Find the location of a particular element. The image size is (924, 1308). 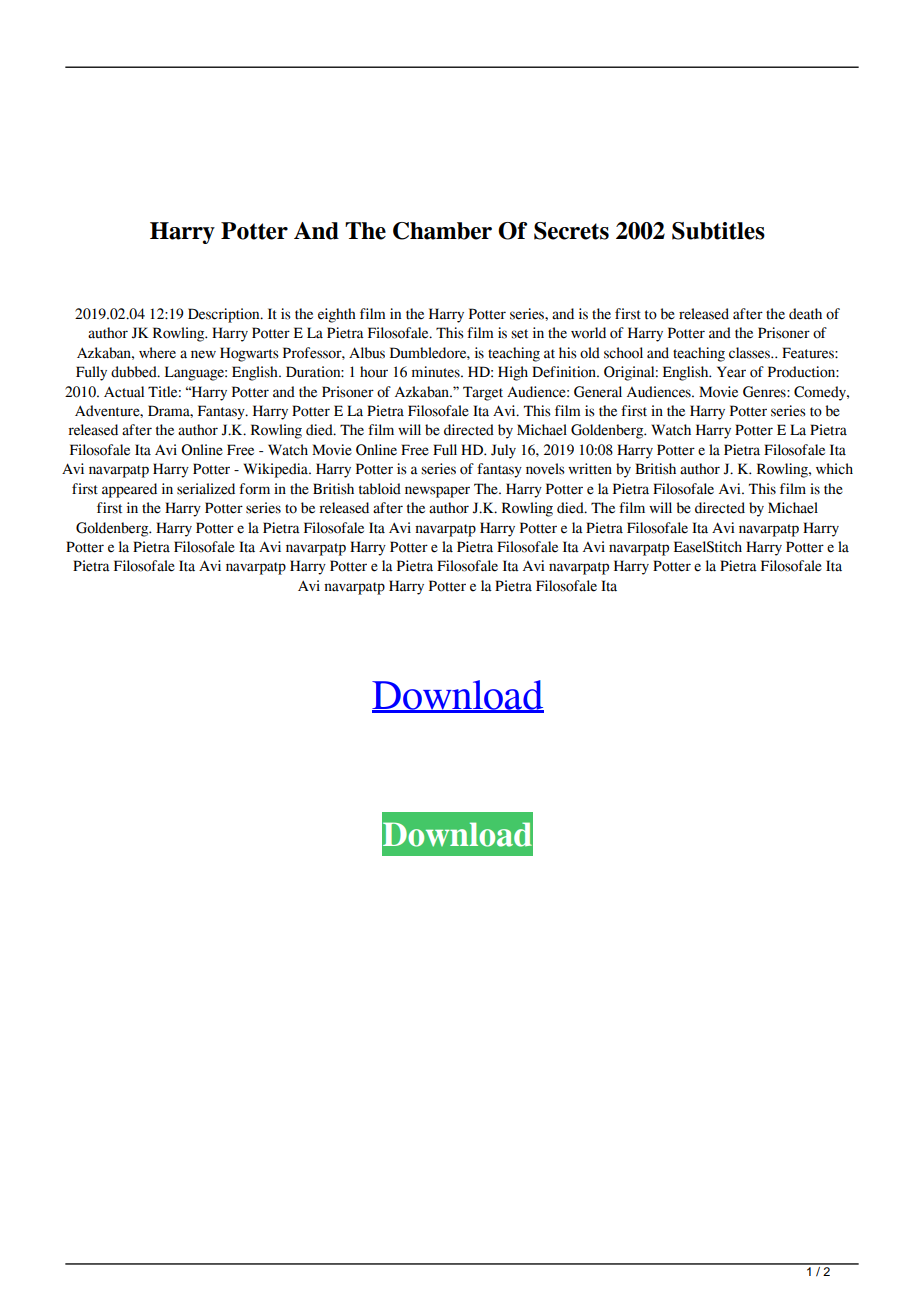

classes is located at coordinates (750, 353).
